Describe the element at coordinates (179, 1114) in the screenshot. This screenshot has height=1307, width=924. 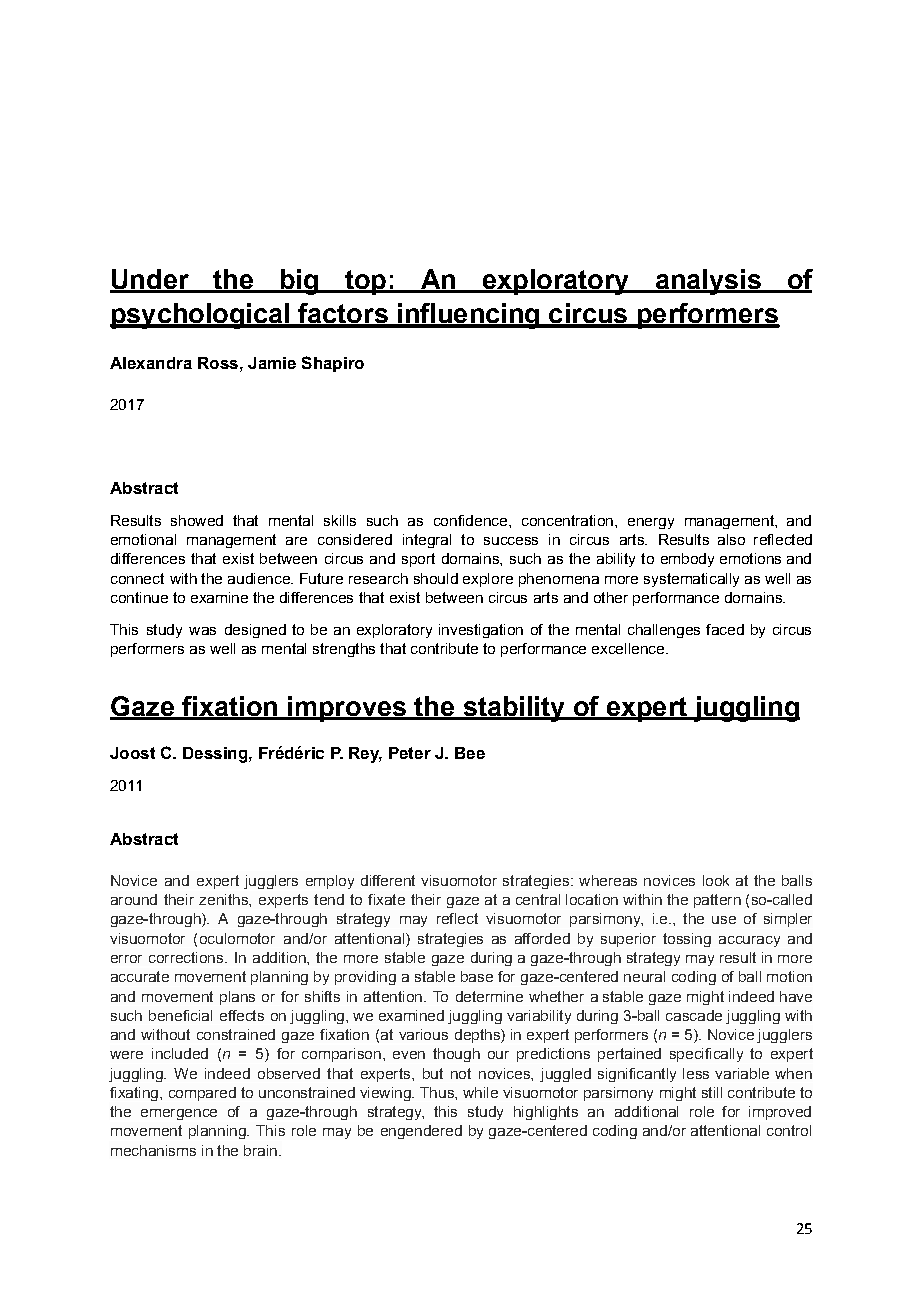
I see `emergence` at that location.
